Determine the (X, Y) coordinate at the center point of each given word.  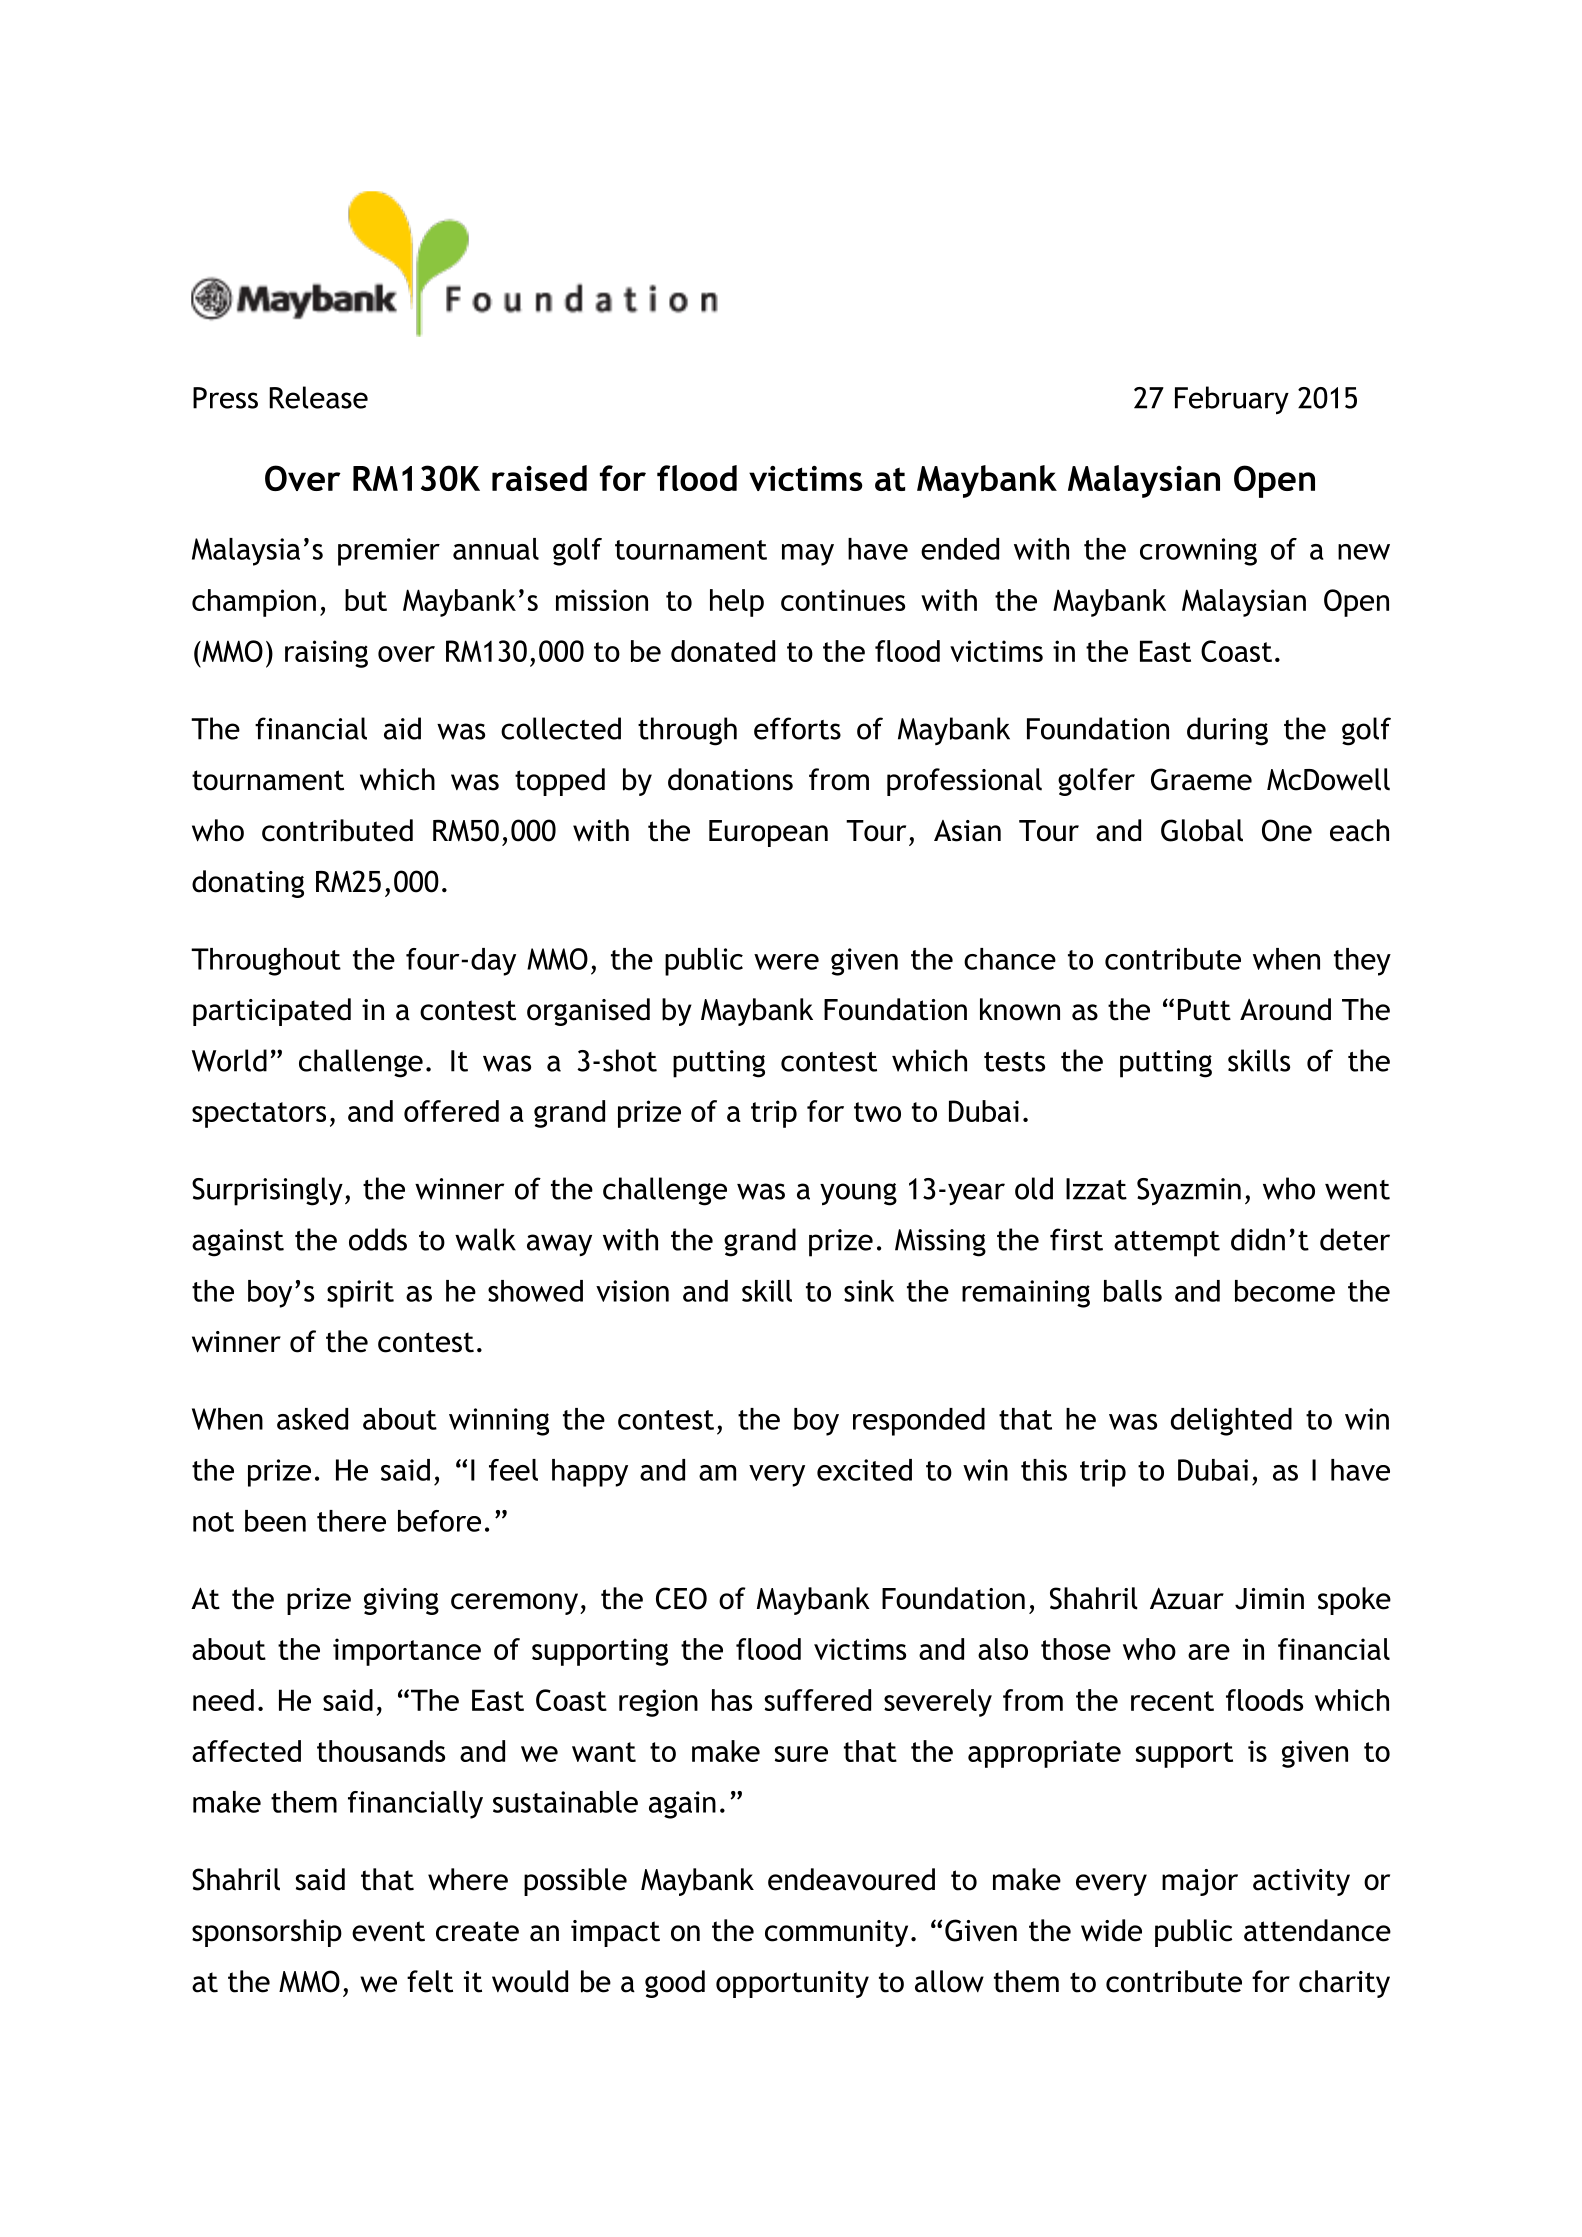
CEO (681, 1598)
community (836, 1933)
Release (318, 397)
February (1232, 400)
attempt (1167, 1244)
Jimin (1269, 1599)
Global (1202, 830)
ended (960, 549)
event (388, 1931)
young (858, 1194)
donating (248, 884)
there (351, 1521)
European (768, 833)
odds (378, 1239)
